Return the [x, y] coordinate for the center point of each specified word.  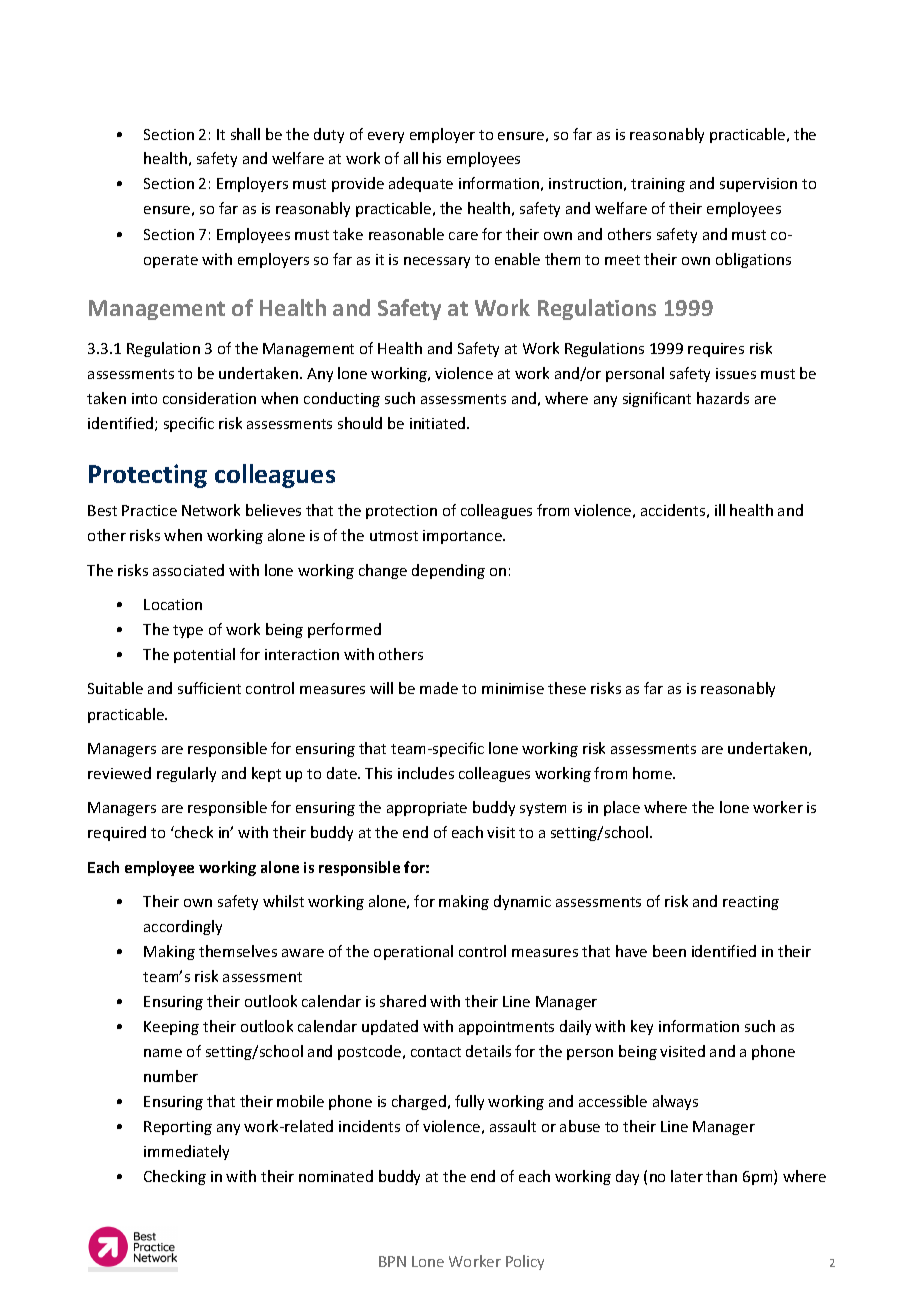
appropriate [427, 809]
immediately [186, 1152]
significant [657, 399]
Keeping [171, 1028]
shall [245, 134]
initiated [439, 423]
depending [448, 571]
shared [403, 1001]
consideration [209, 398]
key [642, 1027]
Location [173, 604]
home [653, 773]
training [658, 185]
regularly [186, 774]
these [567, 688]
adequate [421, 184]
